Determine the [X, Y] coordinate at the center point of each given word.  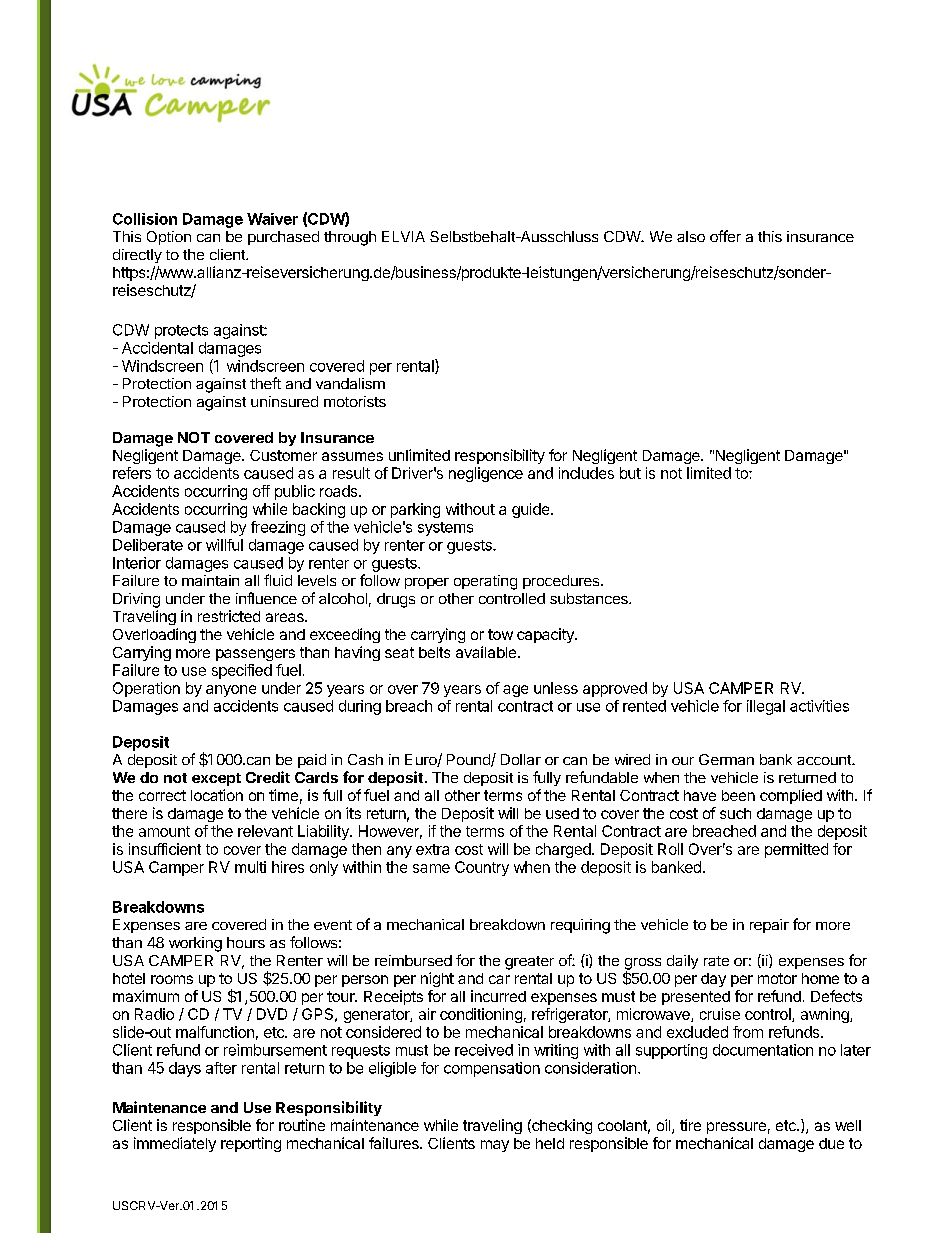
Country [482, 868]
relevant [265, 831]
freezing [278, 528]
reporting [251, 1144]
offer [725, 236]
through [350, 238]
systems [445, 529]
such [735, 813]
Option [169, 238]
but [630, 473]
